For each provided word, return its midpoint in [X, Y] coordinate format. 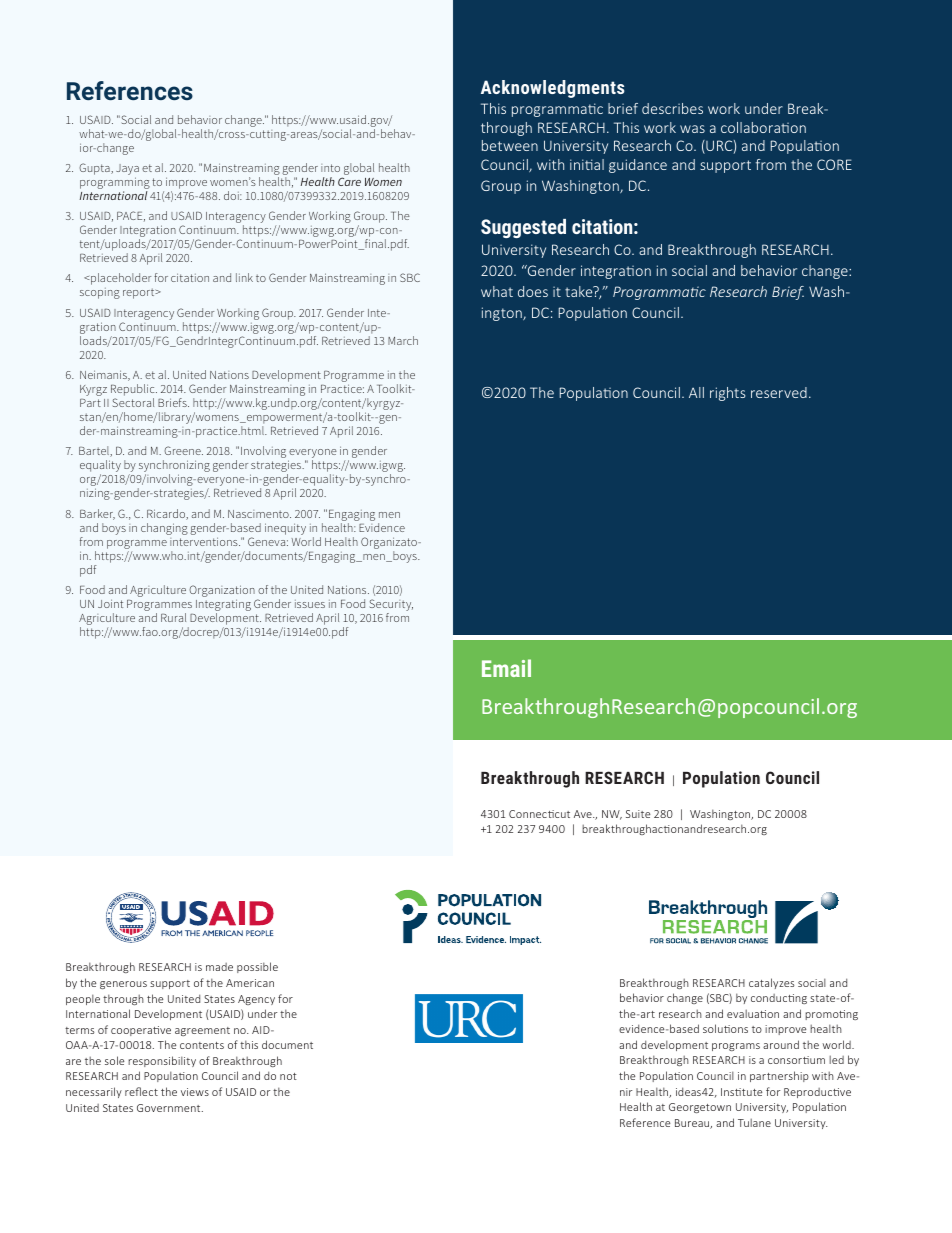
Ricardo [167, 514]
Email [506, 668]
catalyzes [771, 983]
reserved [779, 392]
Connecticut [539, 814]
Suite [638, 814]
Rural [173, 617]
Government [170, 1108]
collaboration [763, 127]
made [219, 967]
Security [391, 606]
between [510, 145]
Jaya [127, 171]
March [403, 340]
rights [727, 394]
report [140, 293]
